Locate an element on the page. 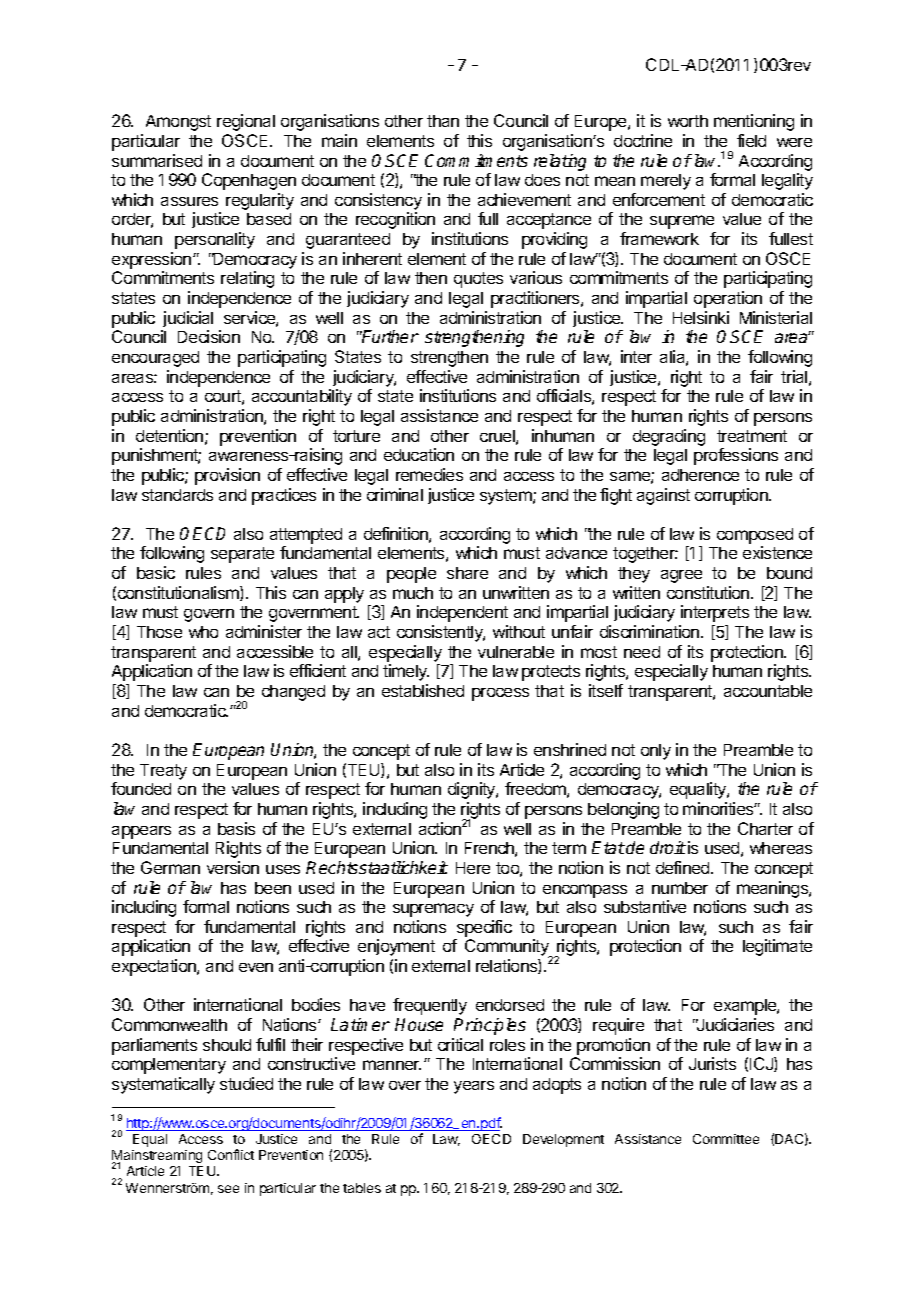 This page has height=1308, width=924. agree is located at coordinates (681, 576).
